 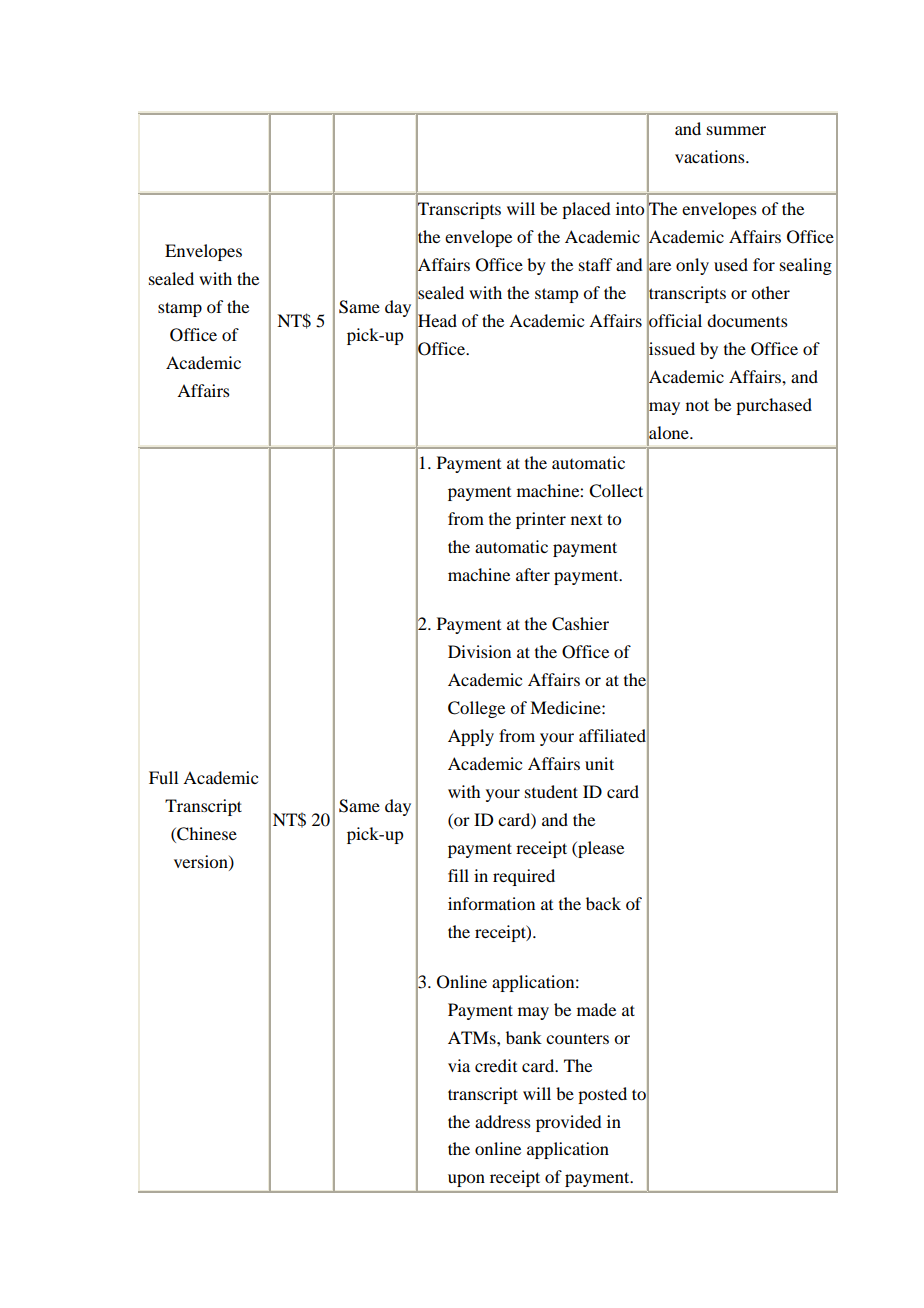 What do you see at coordinates (603, 903) in the screenshot?
I see `back` at bounding box center [603, 903].
